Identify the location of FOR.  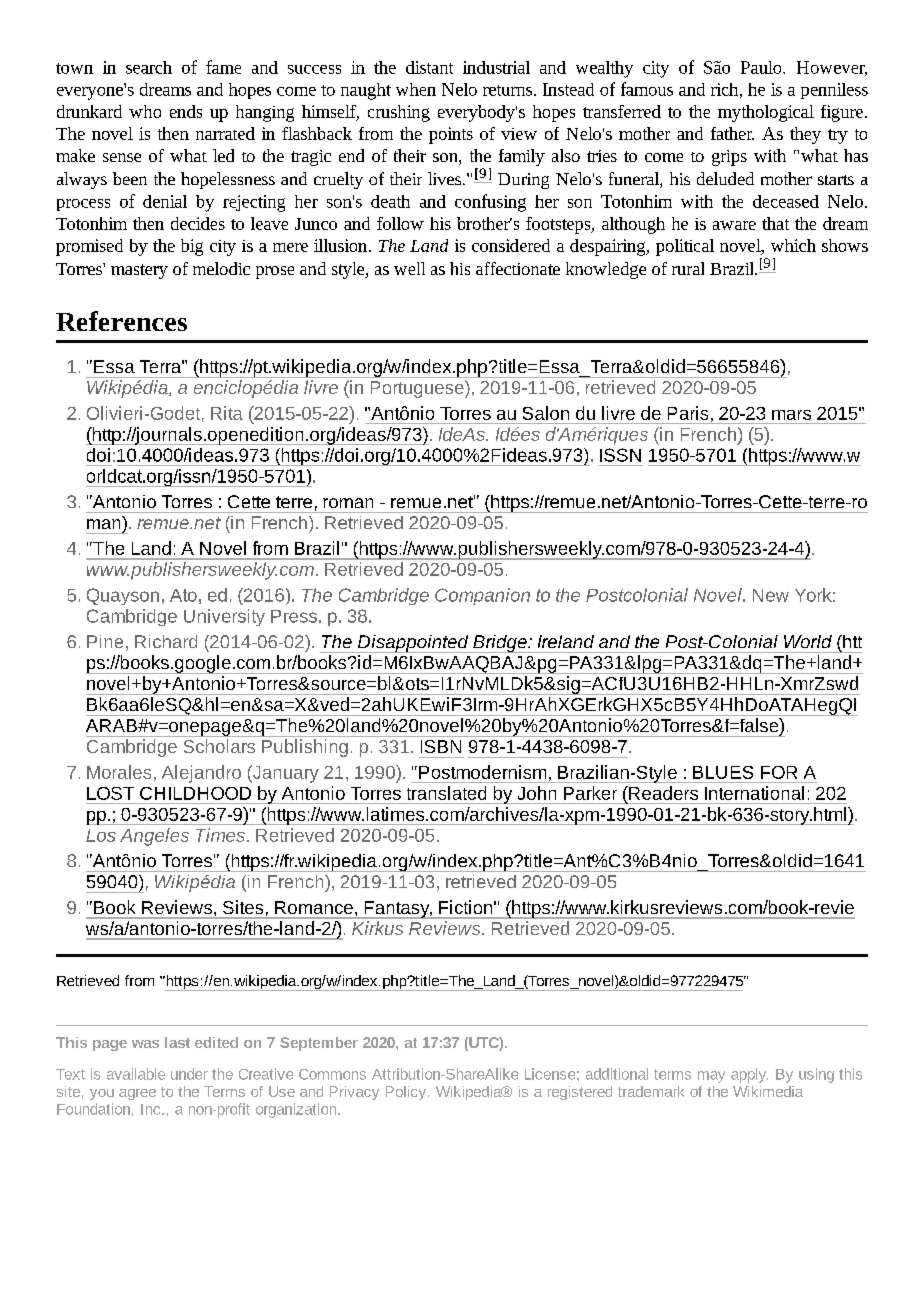
(779, 772).
